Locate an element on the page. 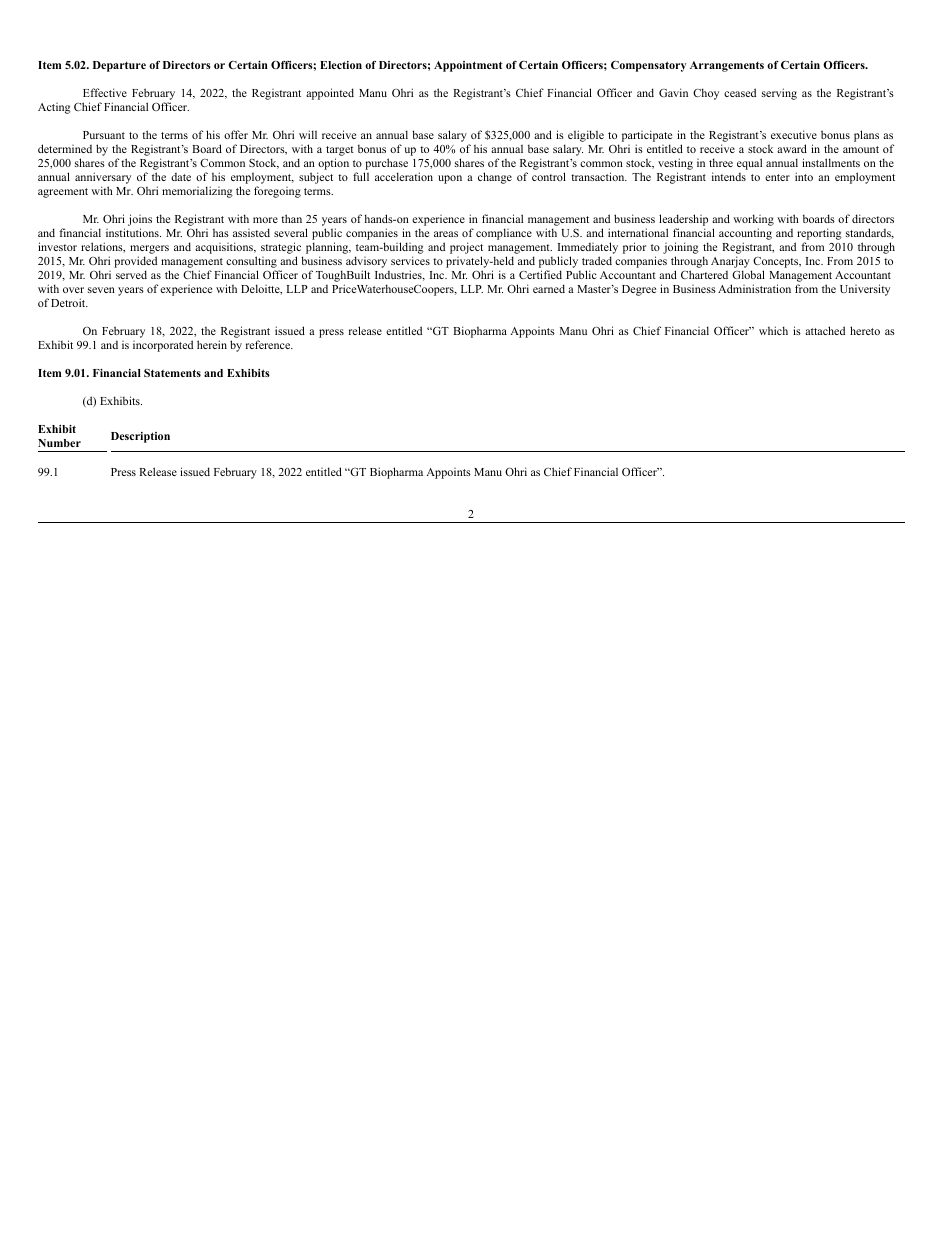 The height and width of the page is (1233, 952). mergers is located at coordinates (149, 251).
